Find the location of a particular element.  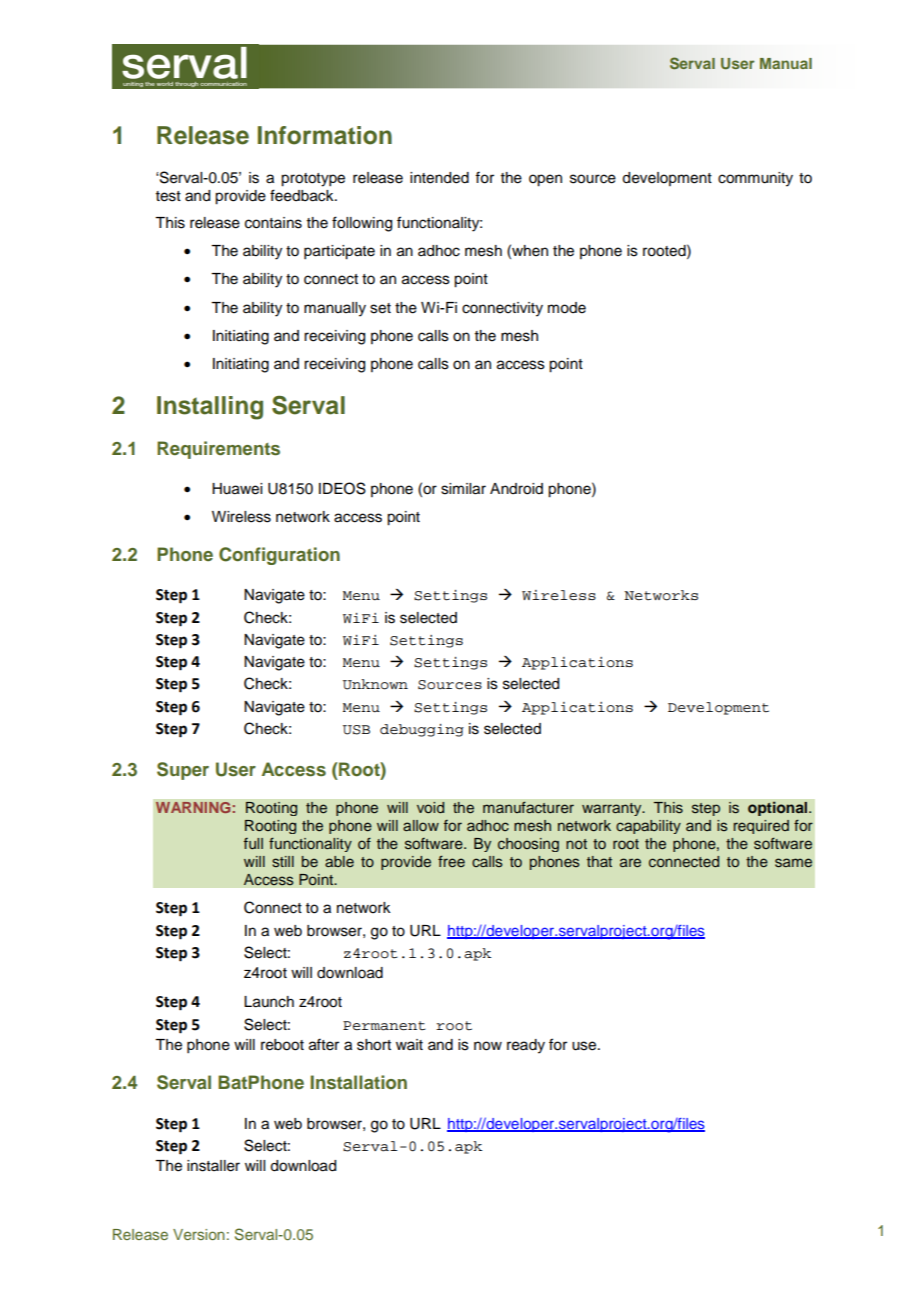

community is located at coordinates (755, 179).
